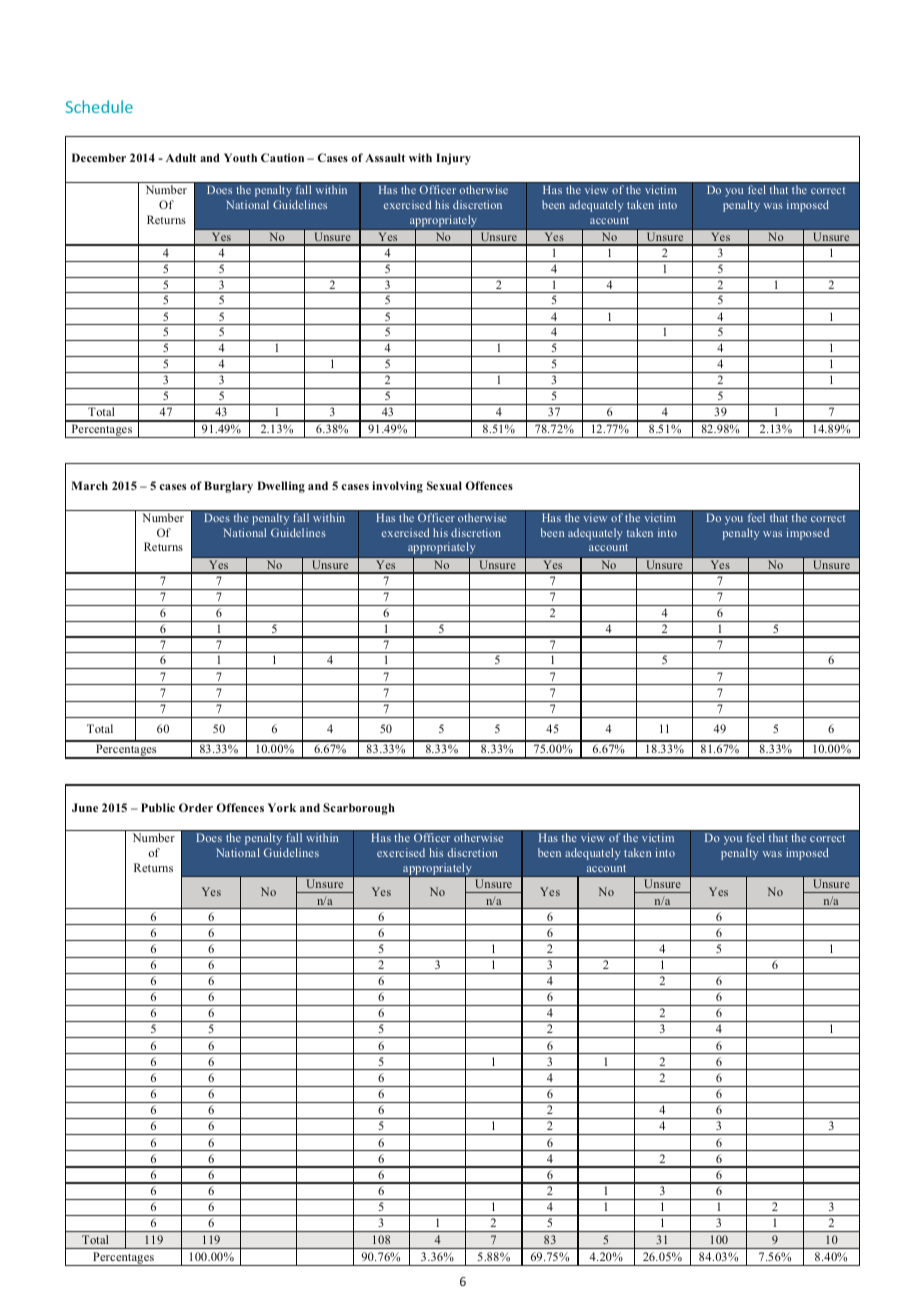 The image size is (924, 1308). I want to click on Public, so click(158, 807).
